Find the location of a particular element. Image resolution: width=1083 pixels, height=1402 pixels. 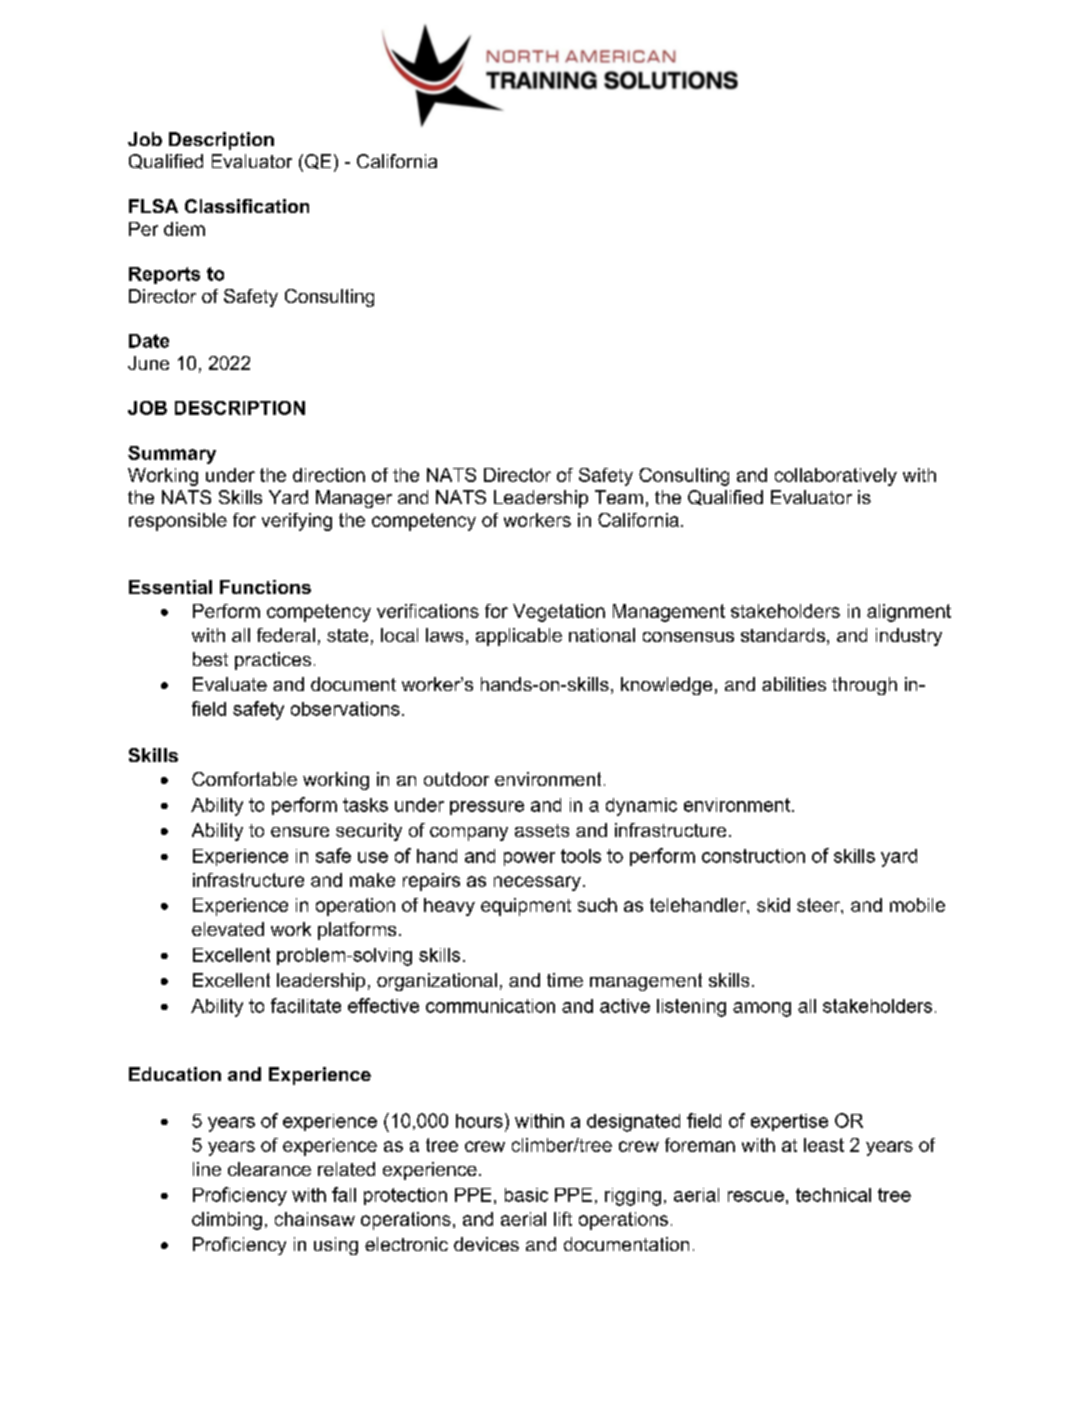

Classification is located at coordinates (247, 206).
